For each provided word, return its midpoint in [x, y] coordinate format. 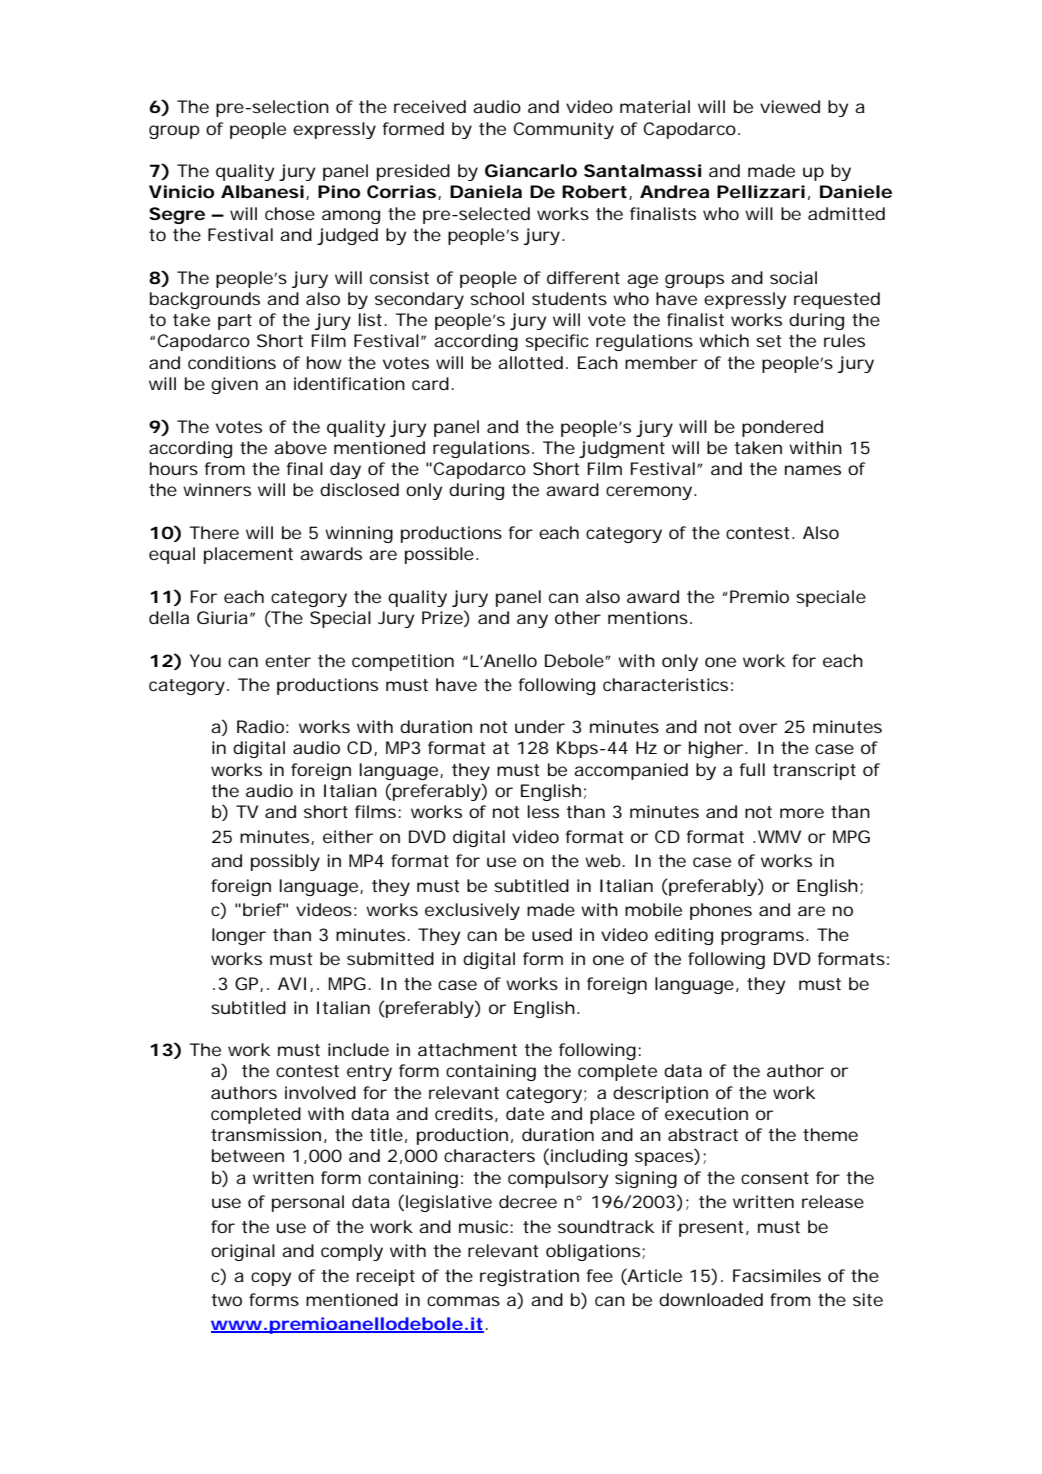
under [540, 726]
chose [290, 213]
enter [288, 661]
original [243, 1252]
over [758, 728]
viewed [790, 106]
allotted [530, 362]
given [234, 385]
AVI [292, 983]
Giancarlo [531, 170]
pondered [782, 428]
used [552, 934]
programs [764, 938]
